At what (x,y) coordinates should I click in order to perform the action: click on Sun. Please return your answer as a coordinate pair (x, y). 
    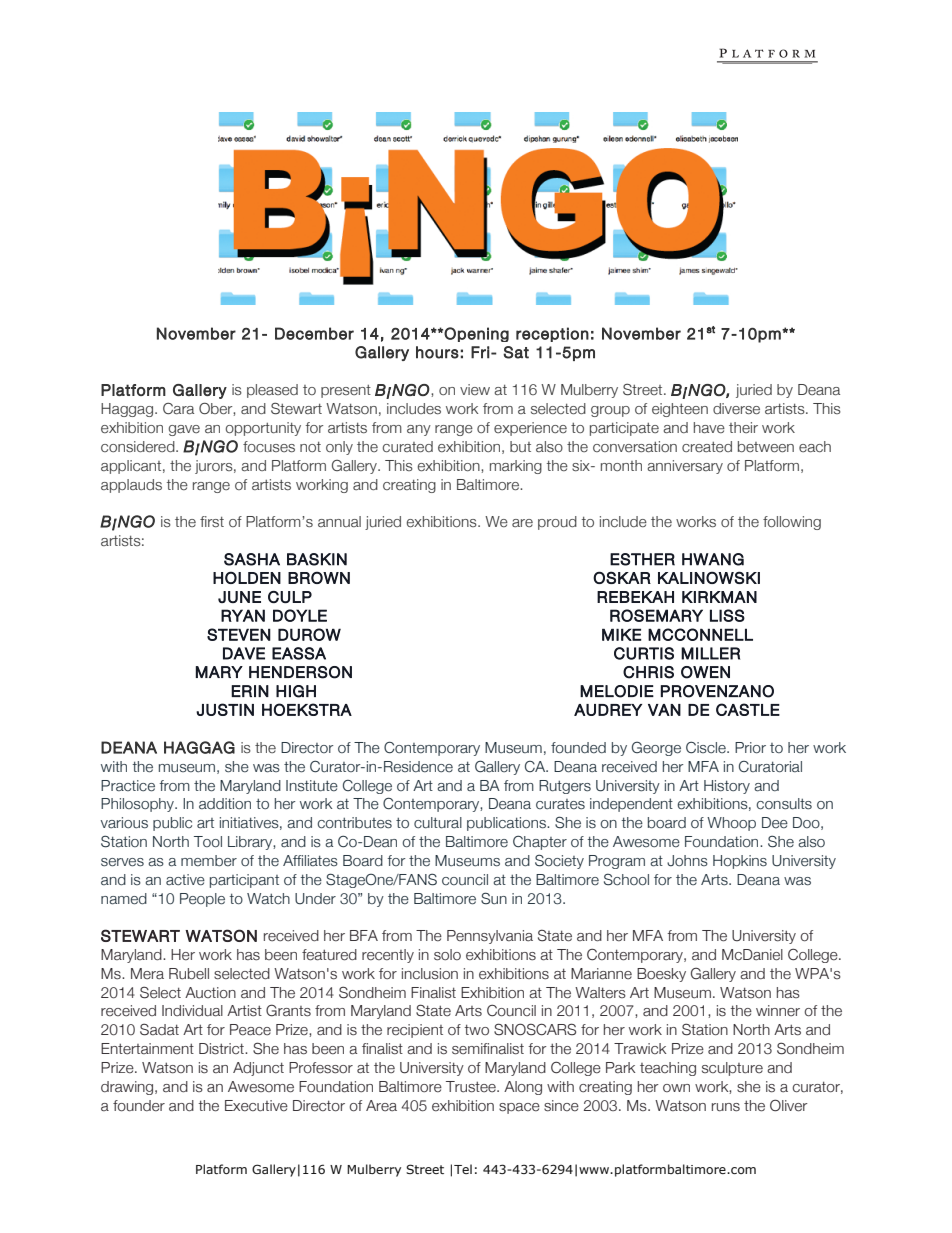
    Looking at the image, I should click on (494, 898).
